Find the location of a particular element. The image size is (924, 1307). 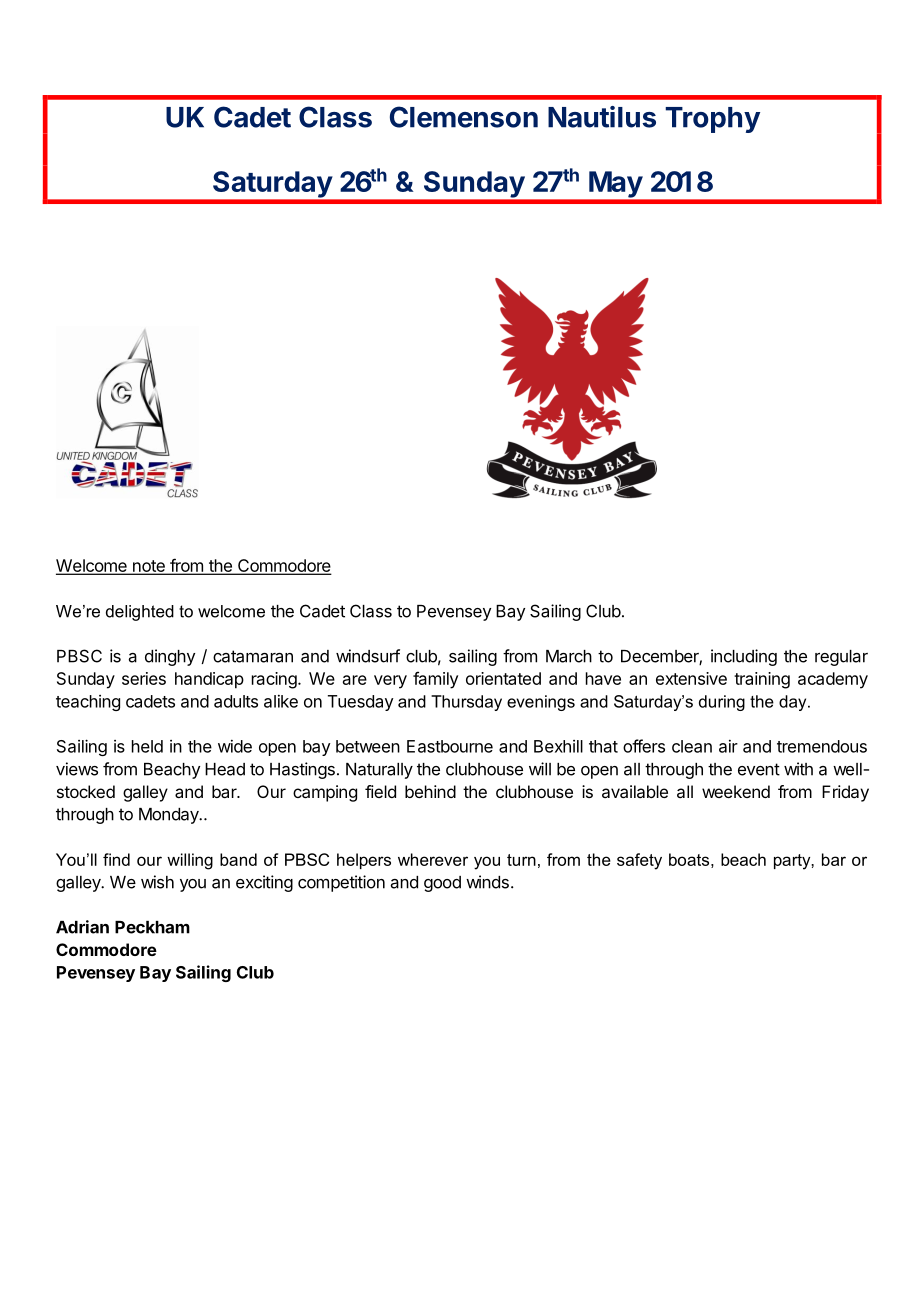

note is located at coordinates (148, 567).
